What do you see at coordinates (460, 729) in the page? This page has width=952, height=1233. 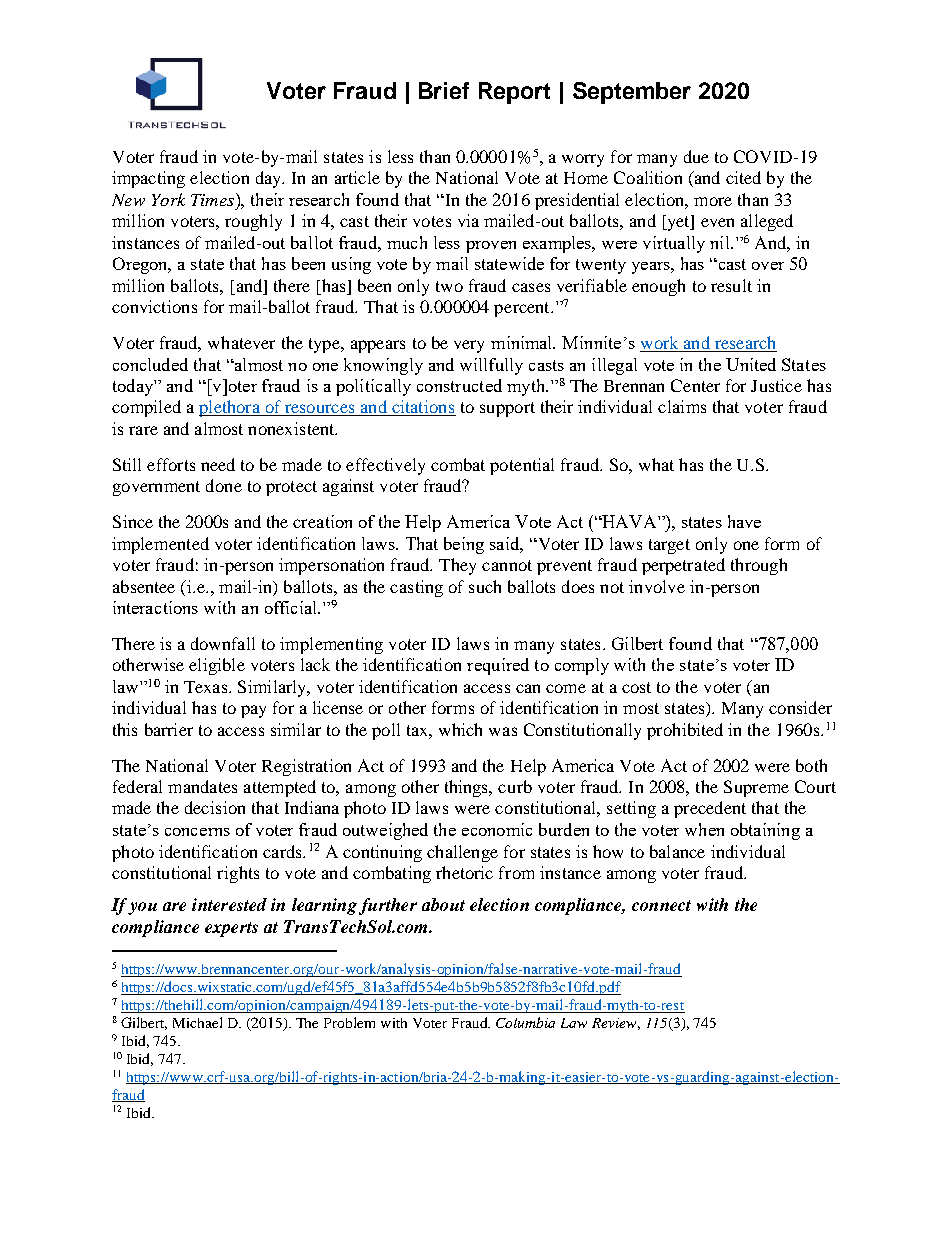 I see `which` at bounding box center [460, 729].
